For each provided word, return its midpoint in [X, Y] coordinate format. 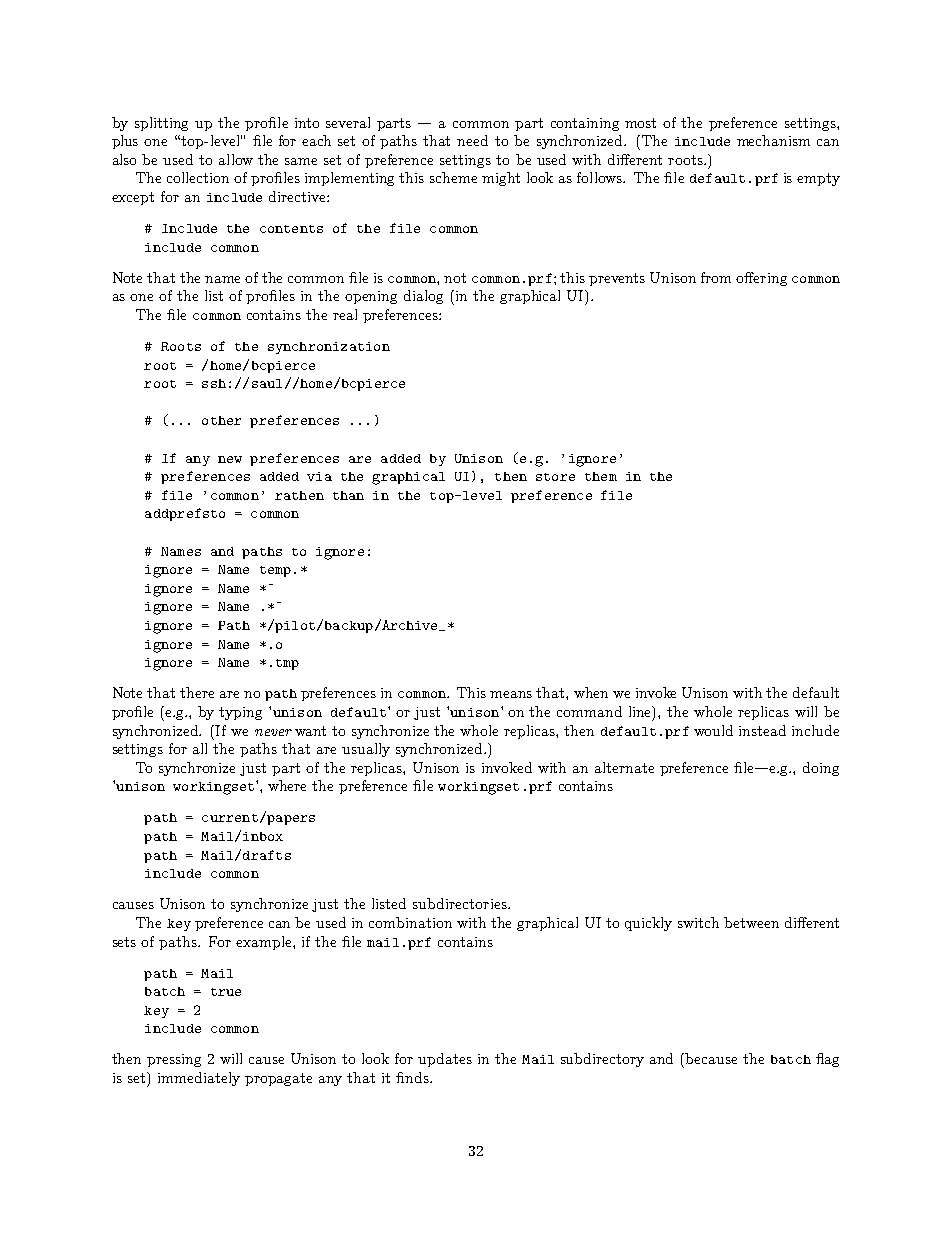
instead [762, 730]
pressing [174, 1060]
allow [236, 159]
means [511, 694]
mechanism [773, 140]
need [472, 140]
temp [275, 571]
